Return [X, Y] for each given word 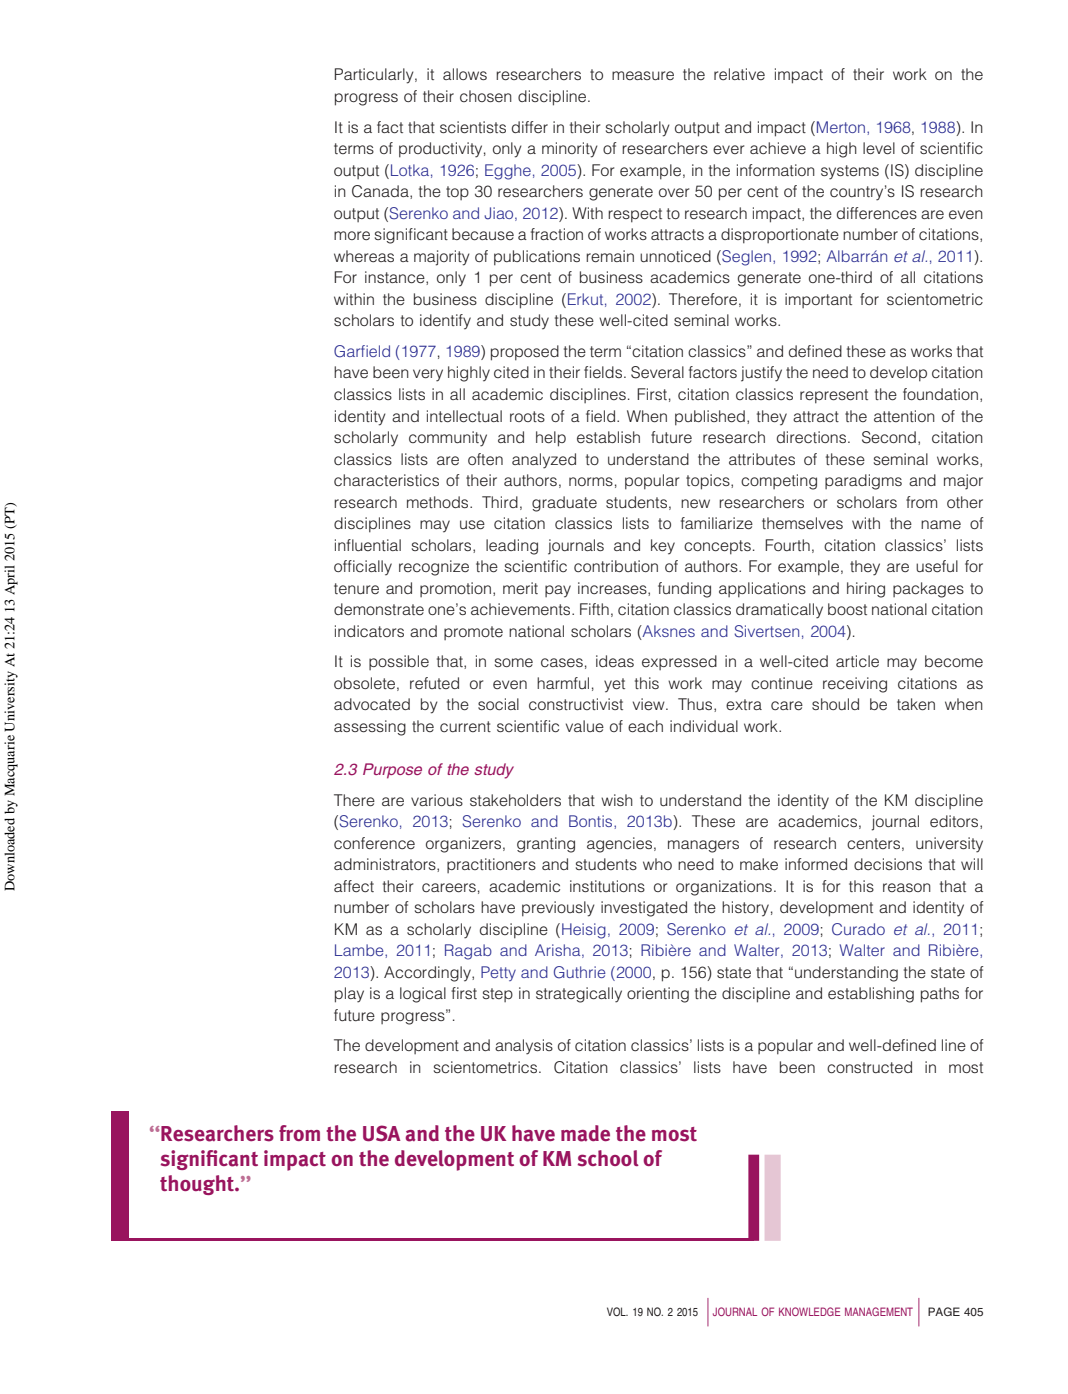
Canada [381, 192]
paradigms [863, 482]
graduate [564, 504]
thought [198, 1185]
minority [570, 150]
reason [907, 887]
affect [354, 886]
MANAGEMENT [879, 1311]
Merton [841, 127]
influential [368, 545]
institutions [607, 886]
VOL [617, 1311]
